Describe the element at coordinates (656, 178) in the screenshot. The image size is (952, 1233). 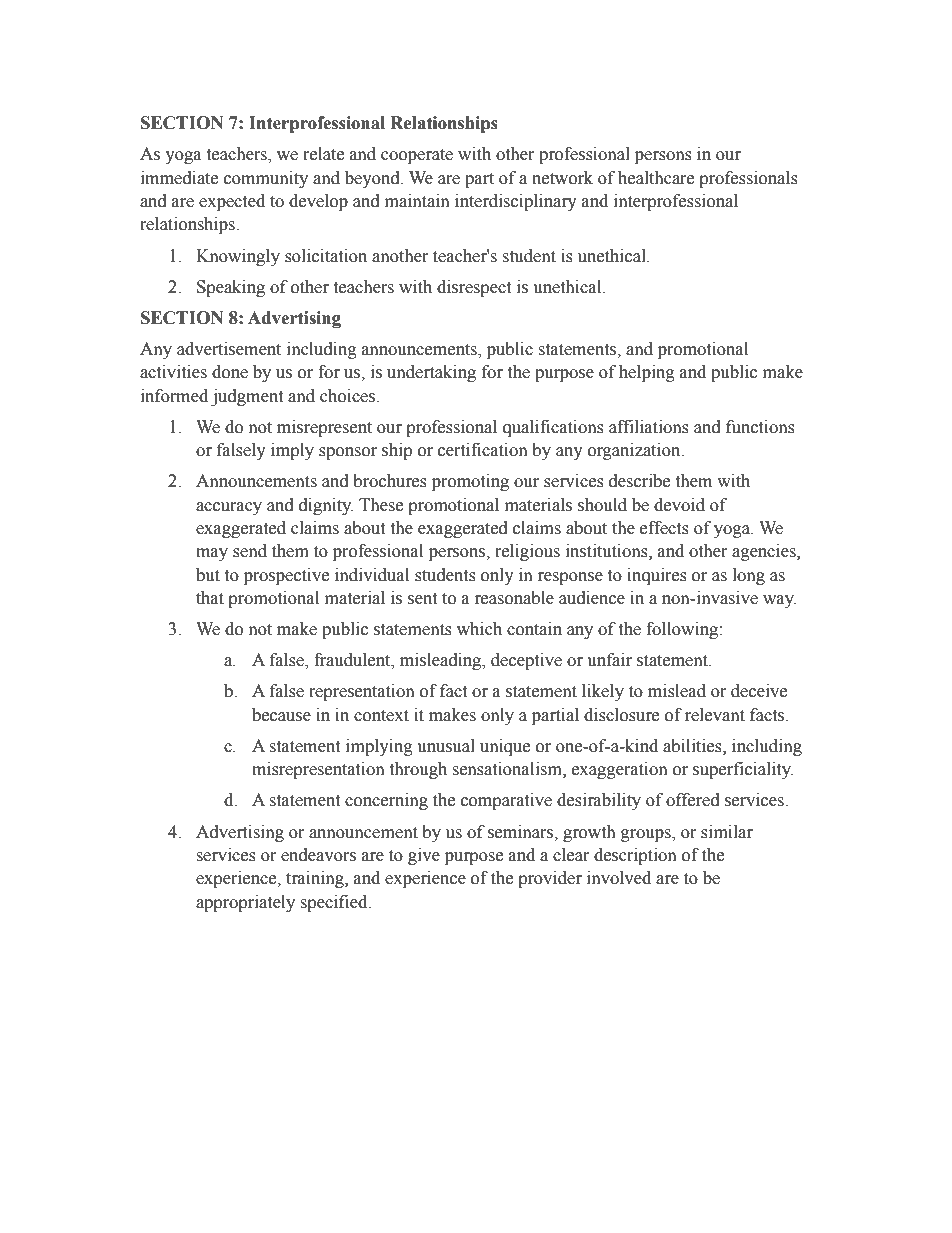
I see `healthcare` at that location.
